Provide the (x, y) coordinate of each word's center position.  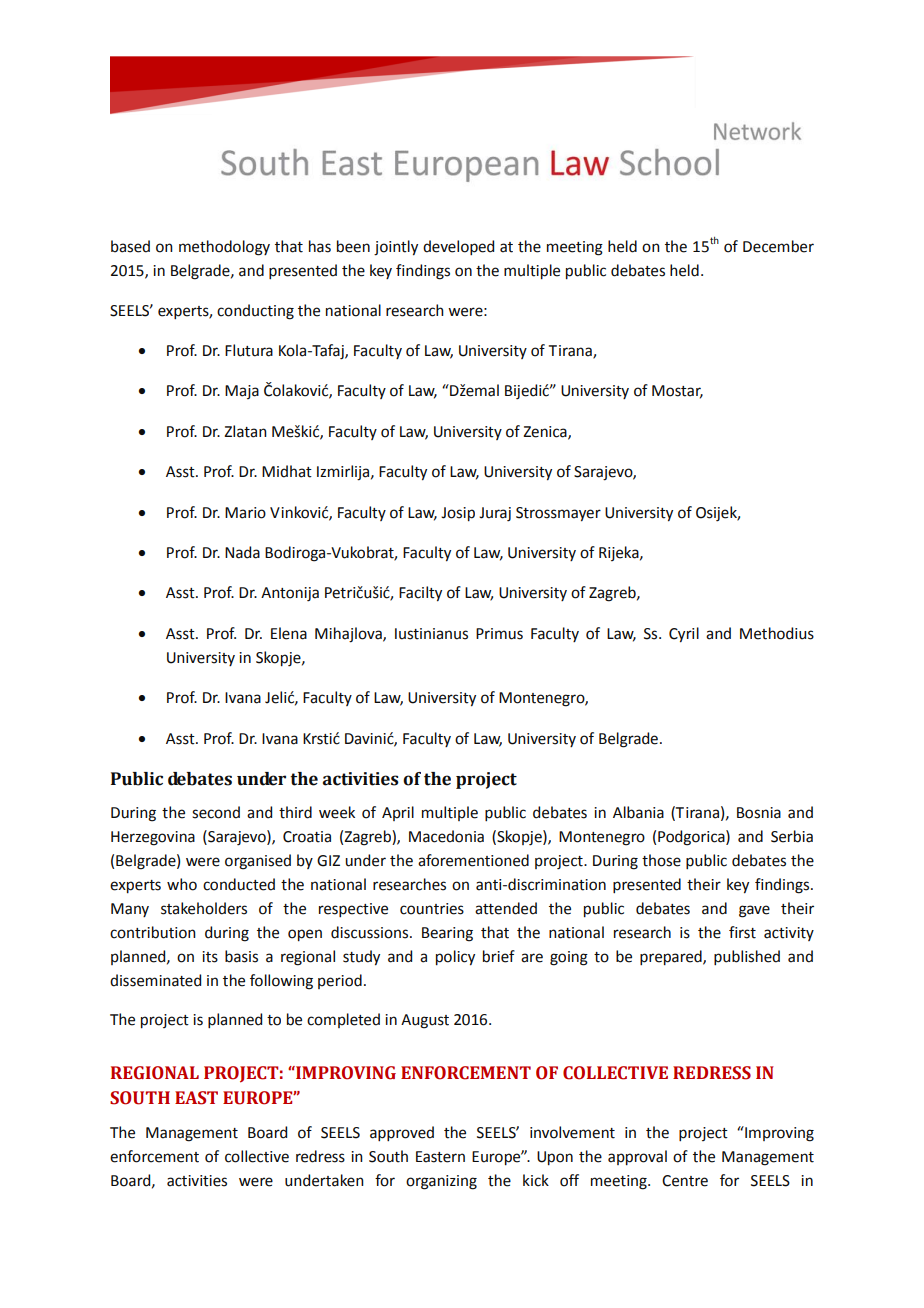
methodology (224, 248)
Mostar (677, 392)
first (742, 932)
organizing (441, 1182)
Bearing (447, 934)
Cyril (684, 634)
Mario (245, 513)
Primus (499, 634)
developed (458, 247)
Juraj (495, 514)
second (216, 812)
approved (402, 1133)
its (210, 957)
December (778, 246)
